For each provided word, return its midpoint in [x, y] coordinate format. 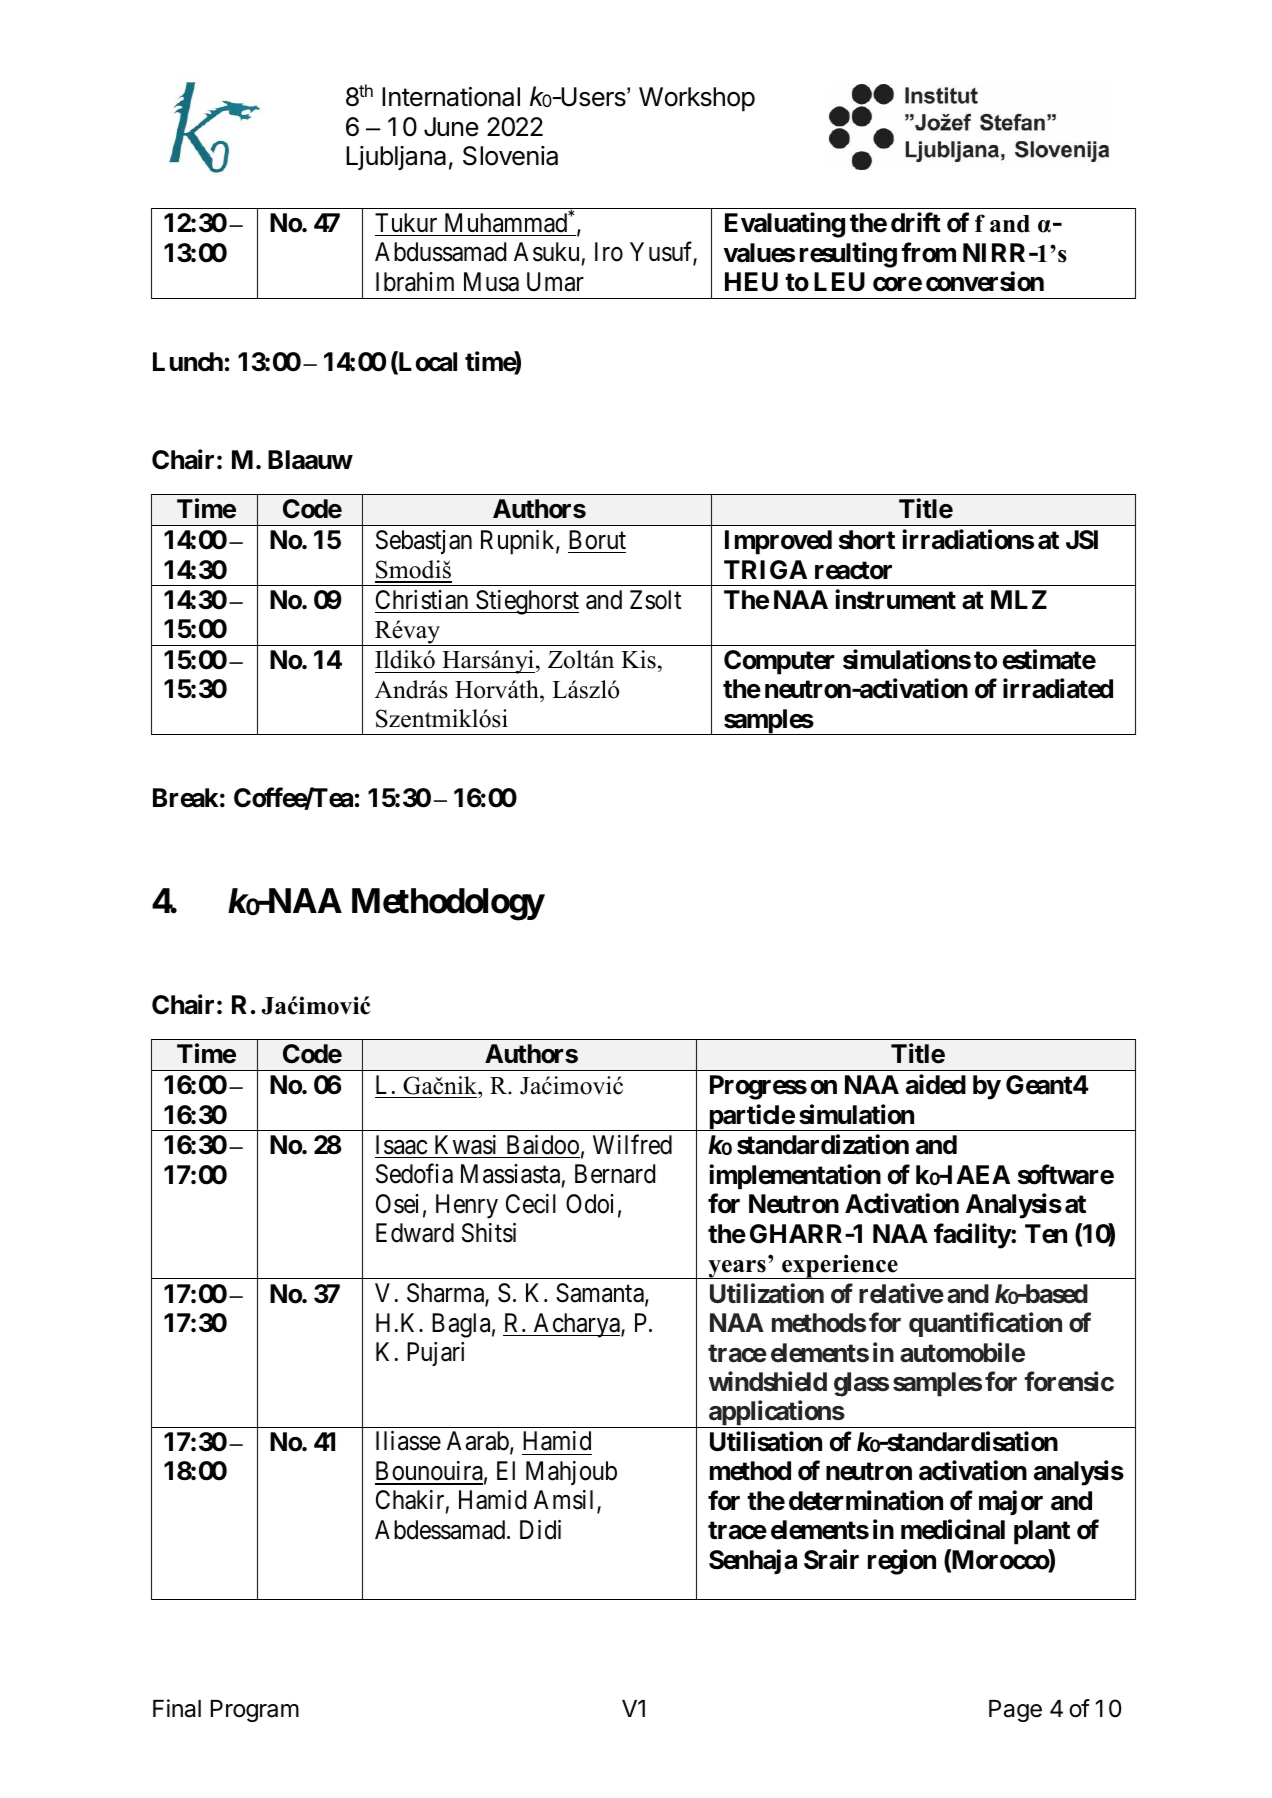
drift [916, 222]
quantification [985, 1324]
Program [255, 1711]
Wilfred [632, 1144]
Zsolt [655, 600]
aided [936, 1085]
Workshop [697, 99]
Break [185, 798]
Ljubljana [396, 158]
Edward [415, 1233]
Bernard [615, 1174]
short [867, 540]
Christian [422, 600]
